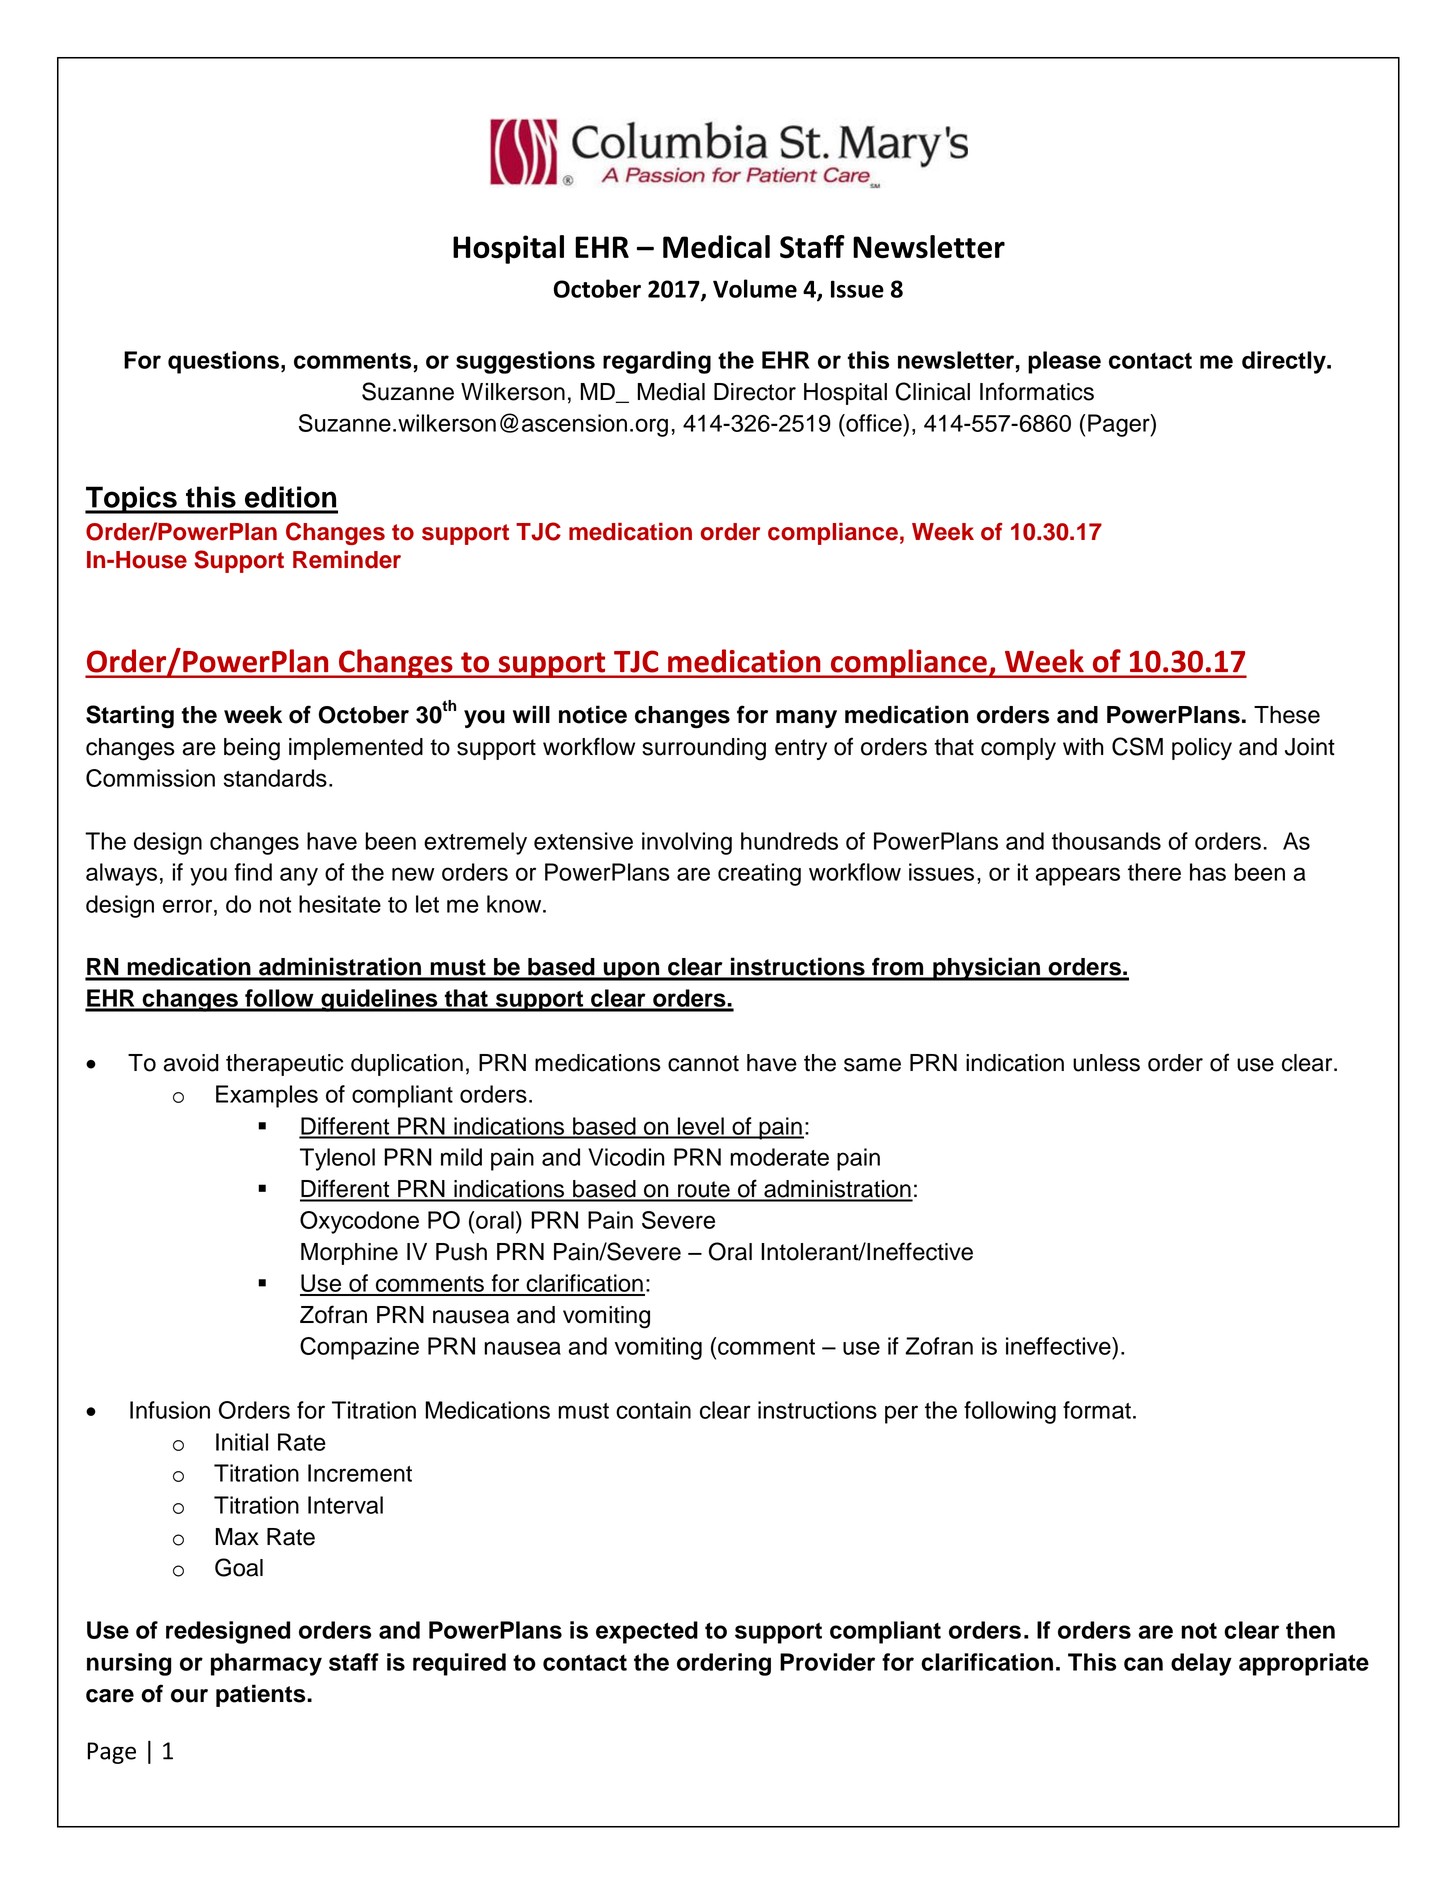 The height and width of the screenshot is (1884, 1456). What do you see at coordinates (1064, 362) in the screenshot?
I see `please` at bounding box center [1064, 362].
